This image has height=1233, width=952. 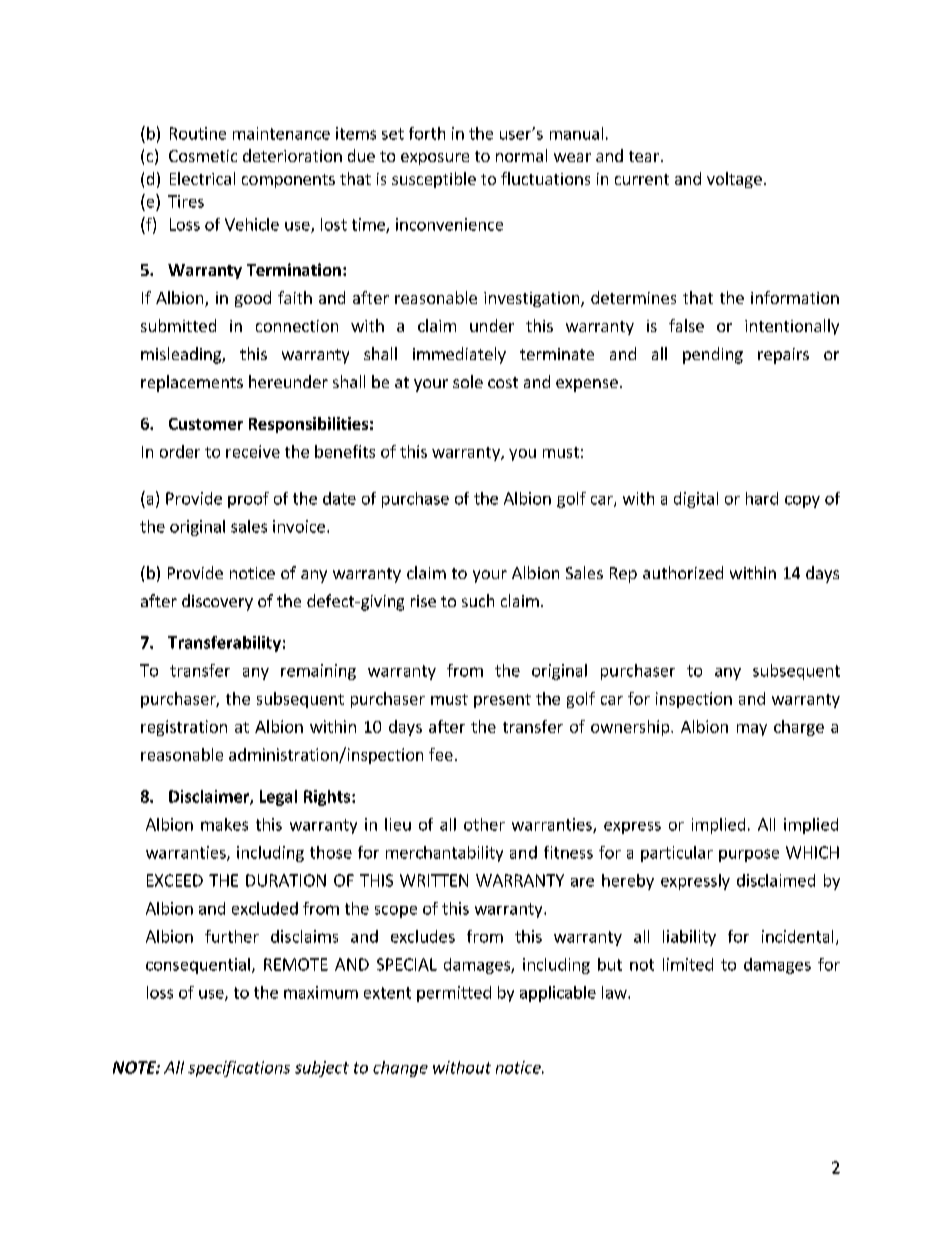 I want to click on cost, so click(x=503, y=382).
